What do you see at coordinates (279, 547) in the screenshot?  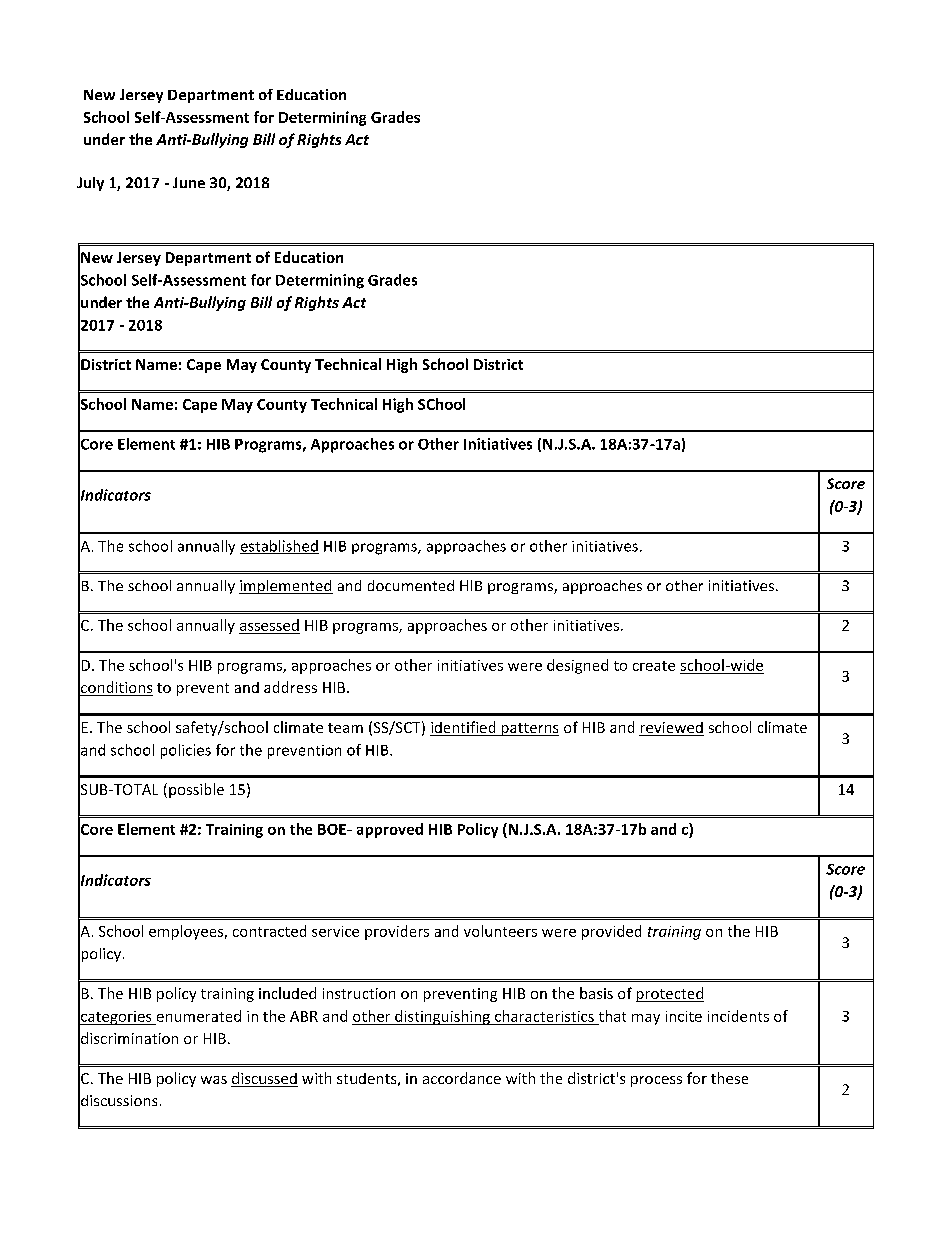 I see `established` at bounding box center [279, 547].
